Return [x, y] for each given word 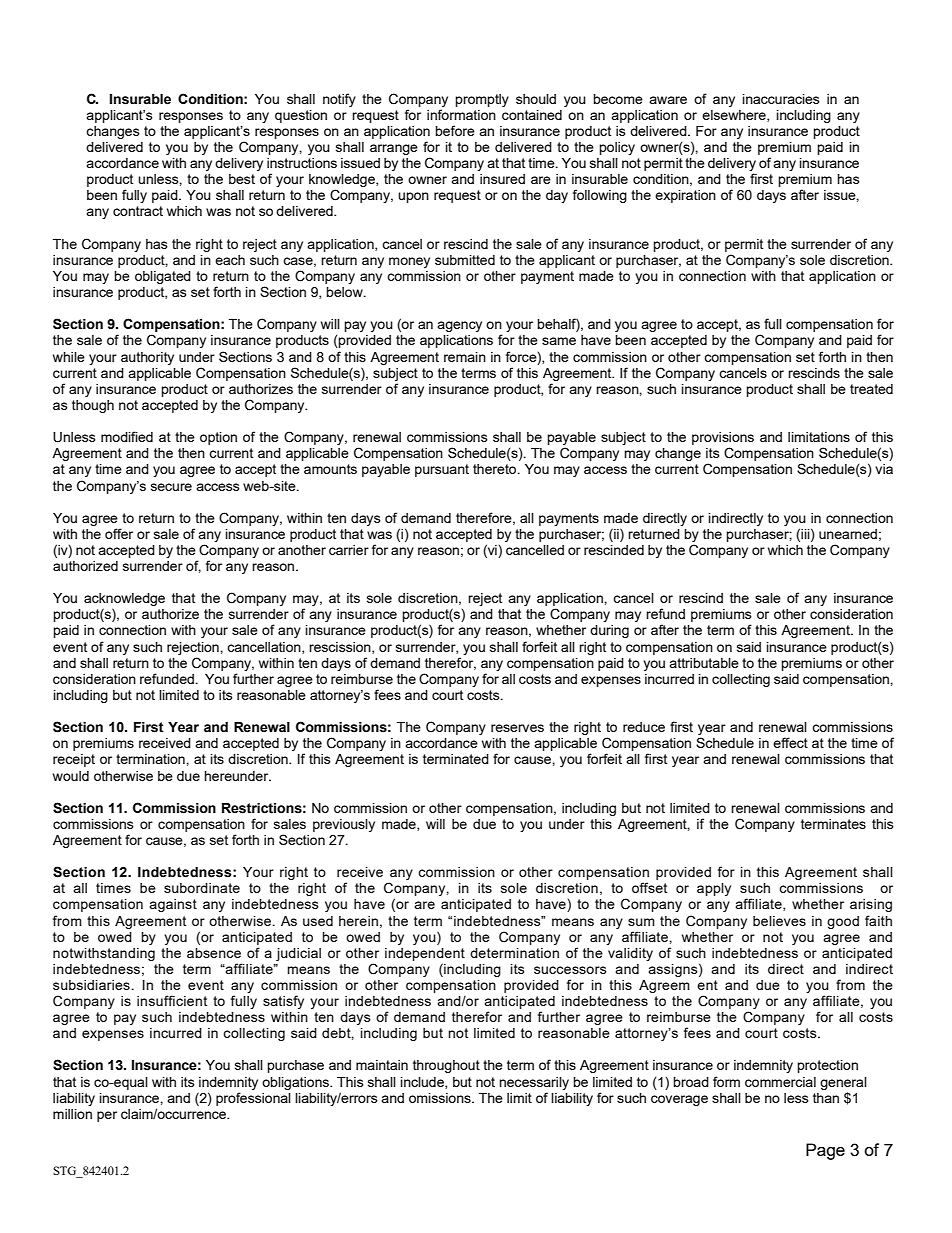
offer [119, 533]
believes [779, 921]
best [242, 179]
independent [425, 954]
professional [253, 1099]
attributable [704, 663]
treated [871, 389]
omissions [441, 1098]
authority [147, 358]
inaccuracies [781, 99]
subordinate [202, 888]
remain [465, 357]
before [455, 130]
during [609, 631]
